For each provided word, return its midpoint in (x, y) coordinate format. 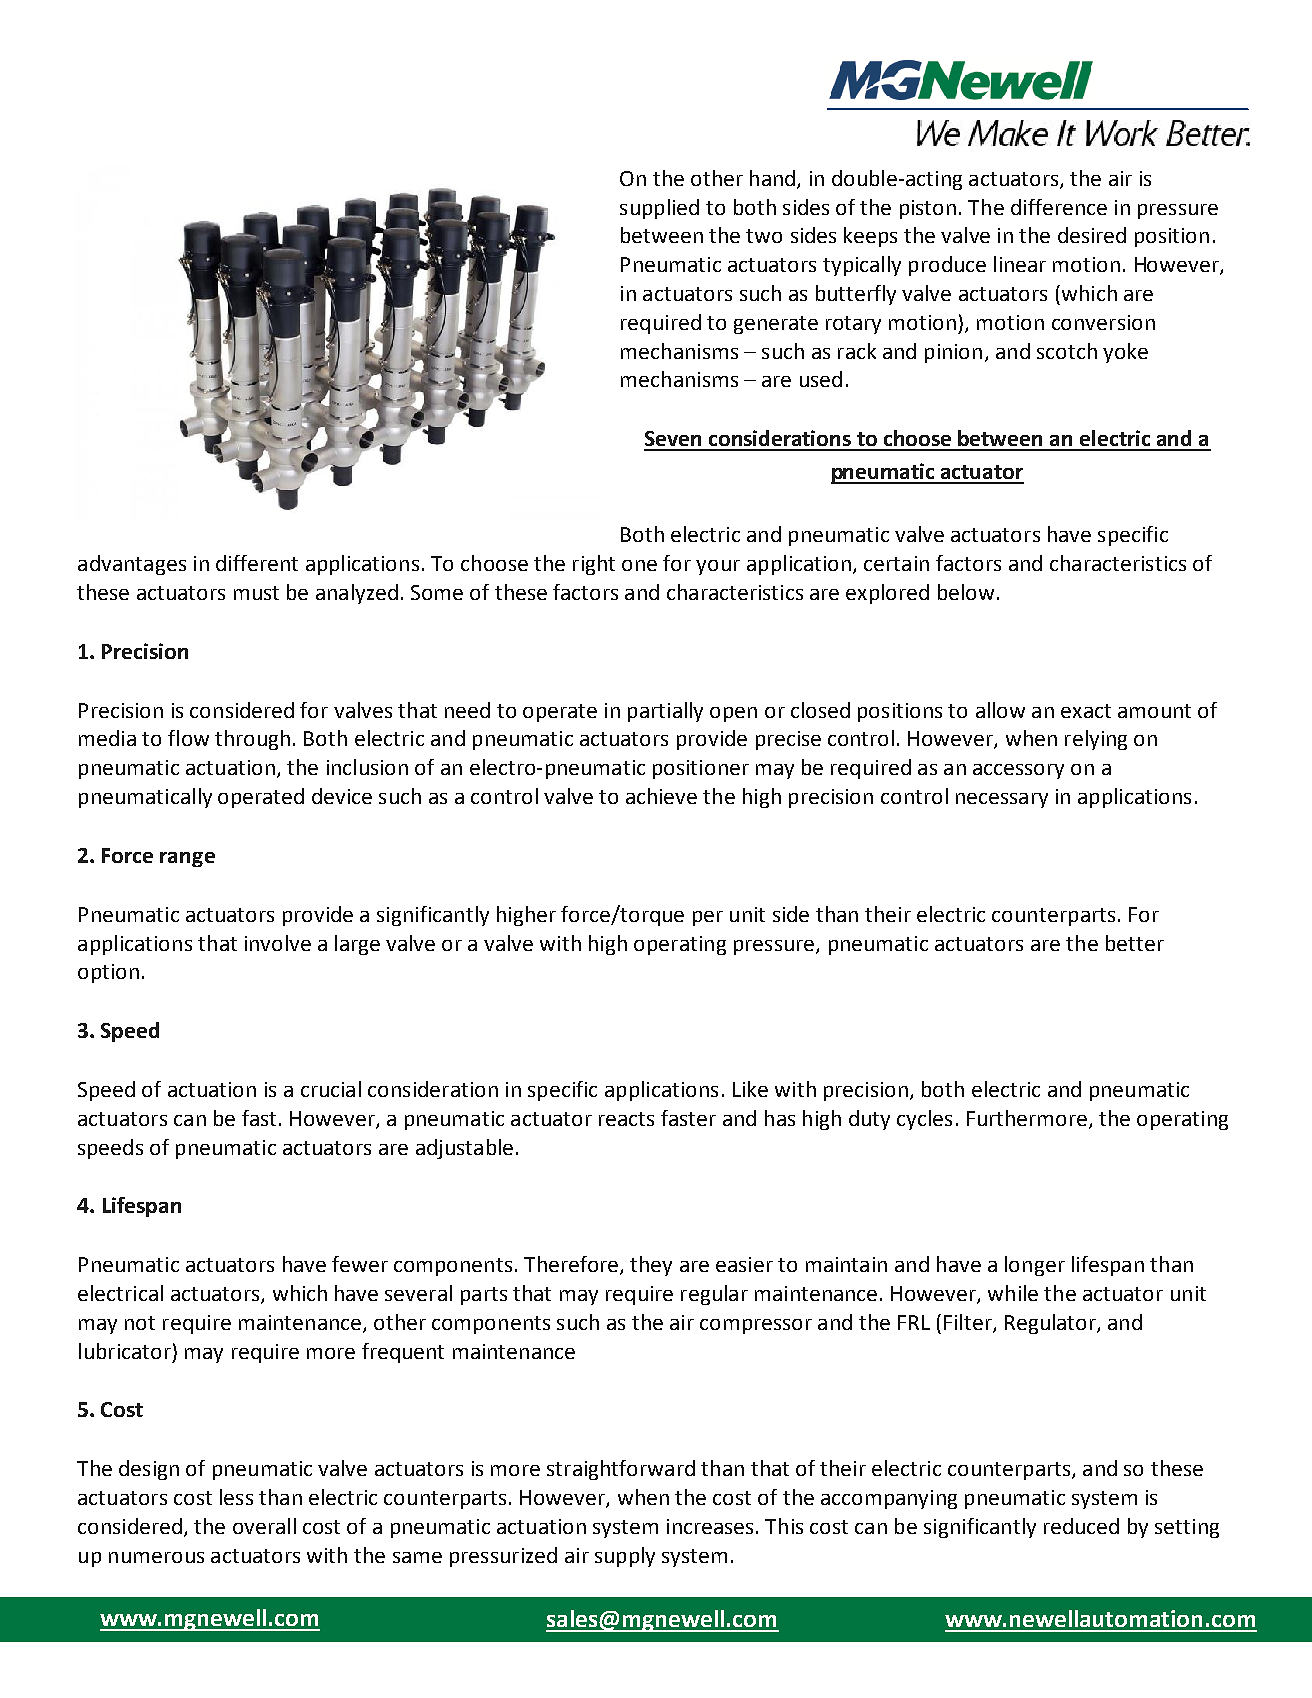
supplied (659, 209)
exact (1086, 711)
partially (665, 712)
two (764, 236)
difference (1059, 207)
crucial (331, 1089)
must (256, 593)
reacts (626, 1119)
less (236, 1497)
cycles (924, 1120)
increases (710, 1526)
